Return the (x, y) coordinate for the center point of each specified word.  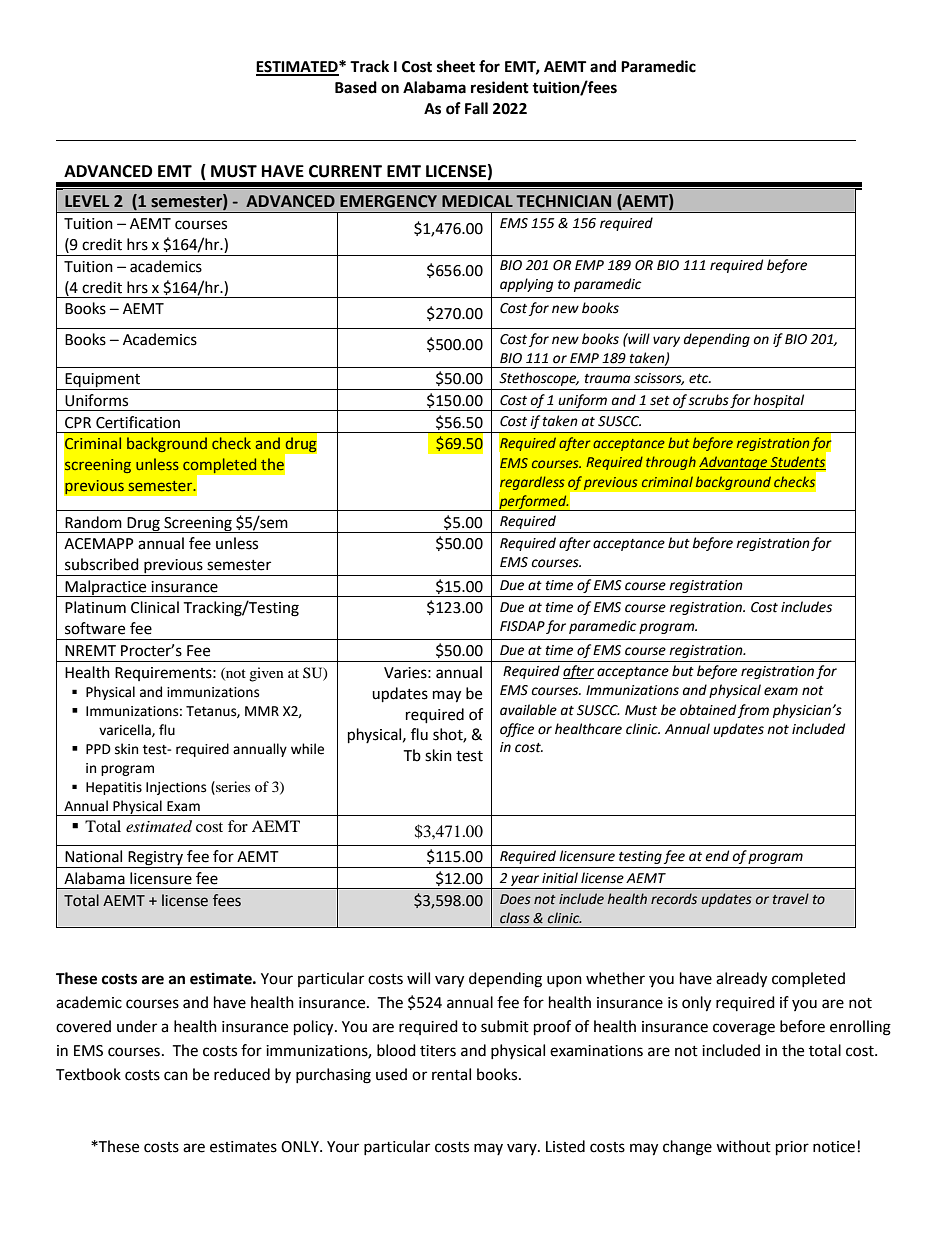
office (517, 730)
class (515, 918)
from (753, 711)
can (176, 1076)
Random (93, 522)
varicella (126, 730)
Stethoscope (539, 379)
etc (700, 379)
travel (791, 899)
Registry (156, 859)
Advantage (734, 463)
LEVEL (87, 201)
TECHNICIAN (563, 201)
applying (526, 285)
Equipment (103, 381)
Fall (476, 108)
